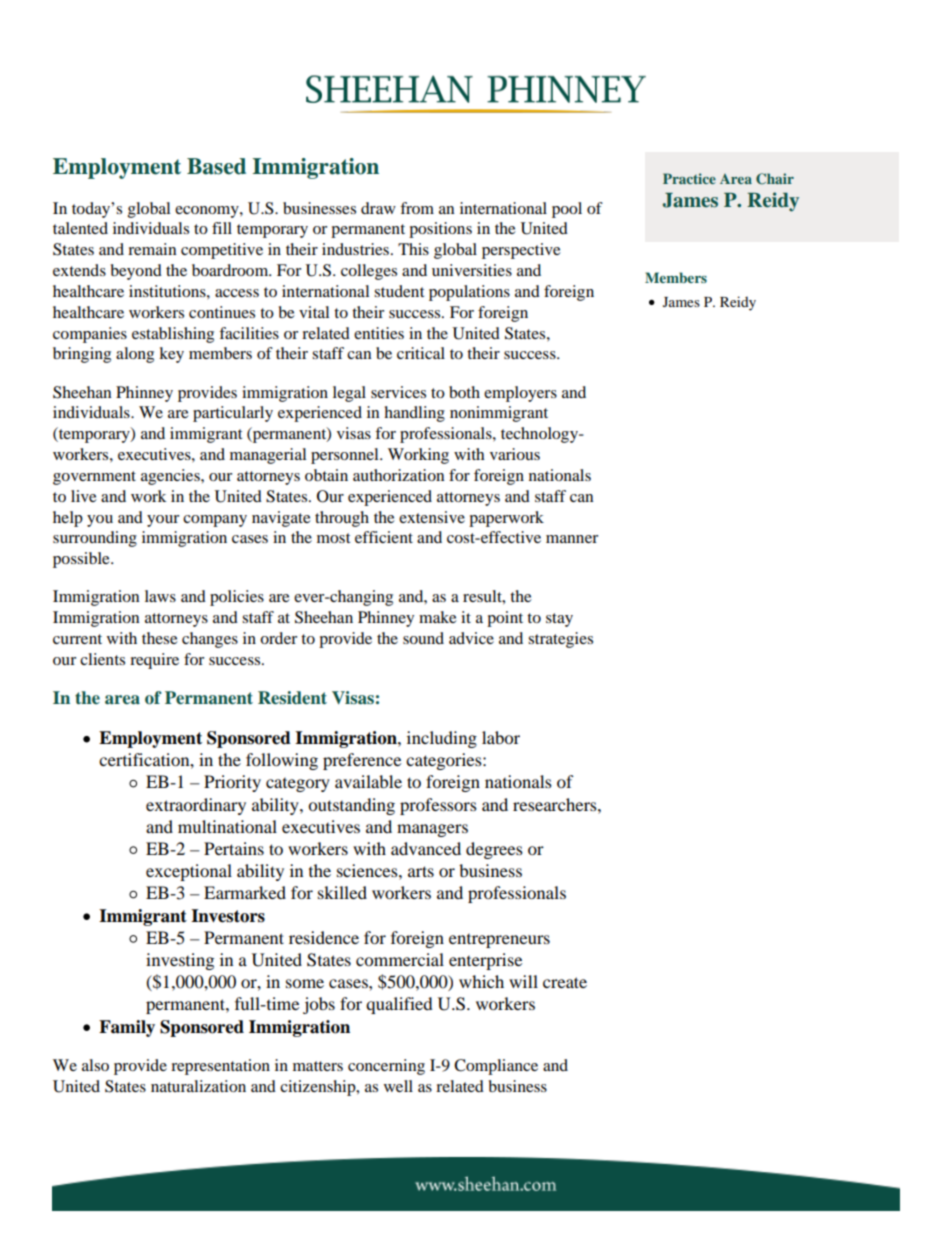 The width and height of the screenshot is (952, 1233). What do you see at coordinates (417, 208) in the screenshot?
I see `from` at bounding box center [417, 208].
